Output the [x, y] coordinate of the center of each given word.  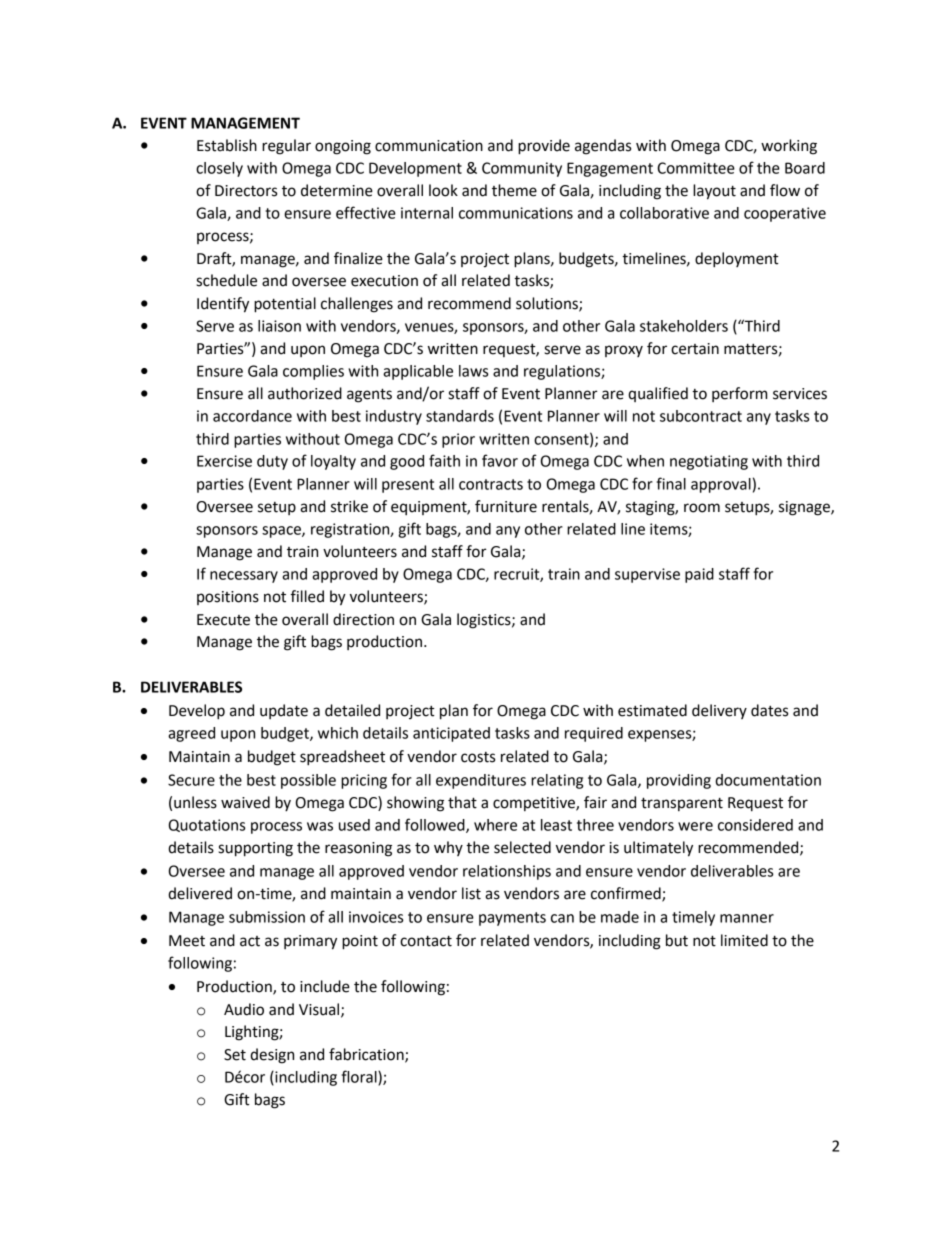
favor [500, 460]
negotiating [709, 462]
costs [478, 757]
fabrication [367, 1055]
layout [714, 192]
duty [272, 462]
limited [744, 940]
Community [522, 169]
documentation [768, 780]
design [272, 1056]
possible [308, 781]
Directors [246, 191]
